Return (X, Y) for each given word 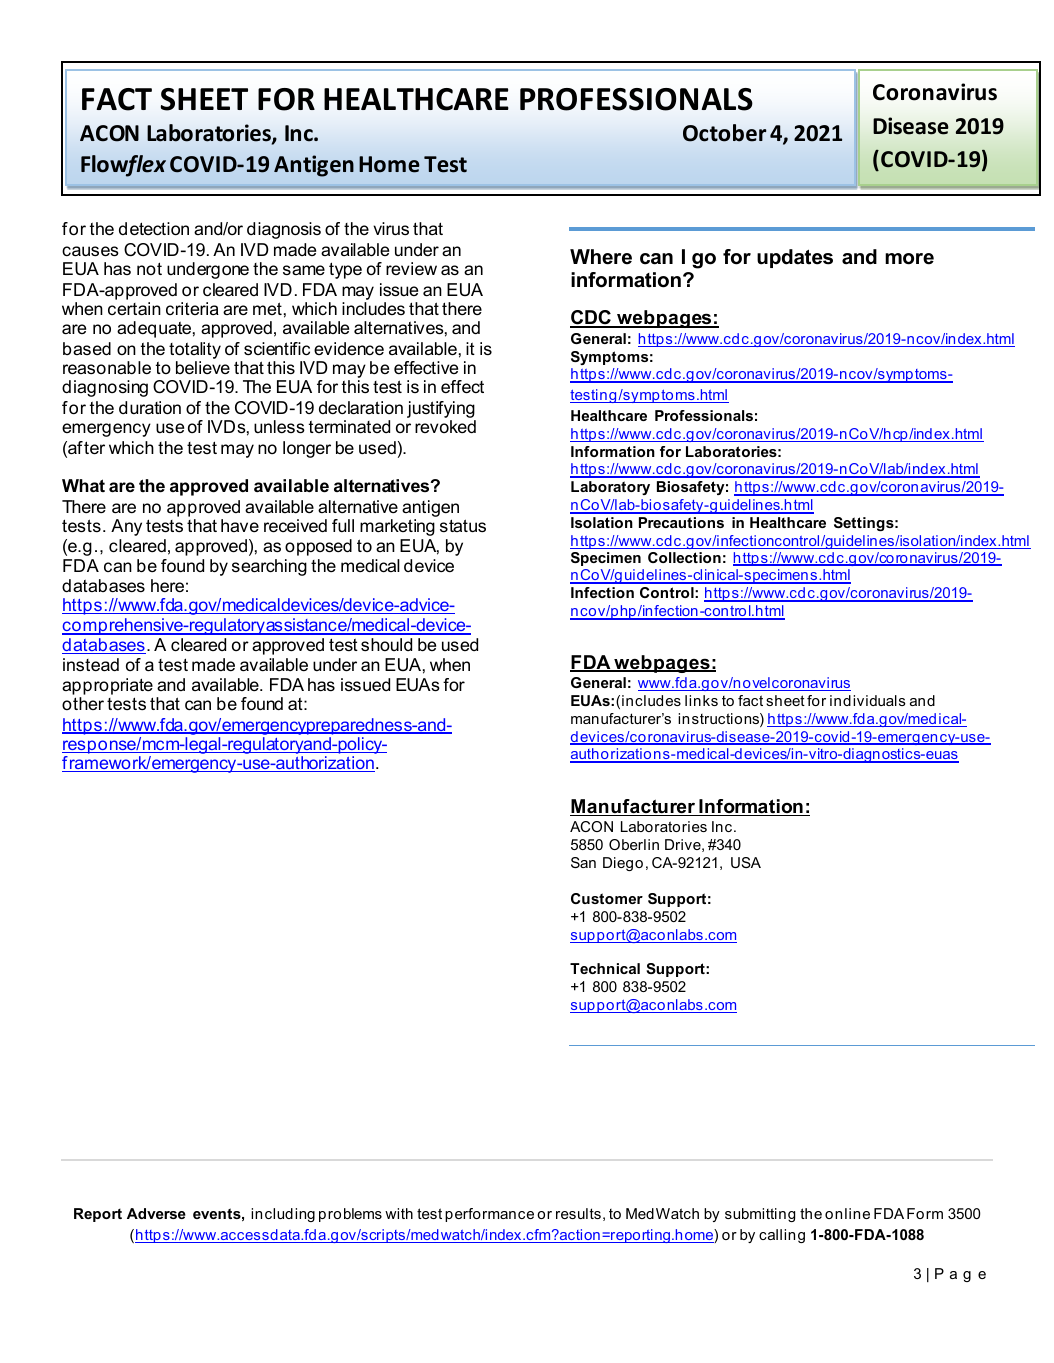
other (83, 703)
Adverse (156, 1213)
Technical (605, 968)
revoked (445, 426)
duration (150, 408)
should (386, 645)
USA (746, 862)
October (724, 133)
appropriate (107, 686)
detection (154, 229)
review (411, 269)
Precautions (681, 522)
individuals (868, 700)
